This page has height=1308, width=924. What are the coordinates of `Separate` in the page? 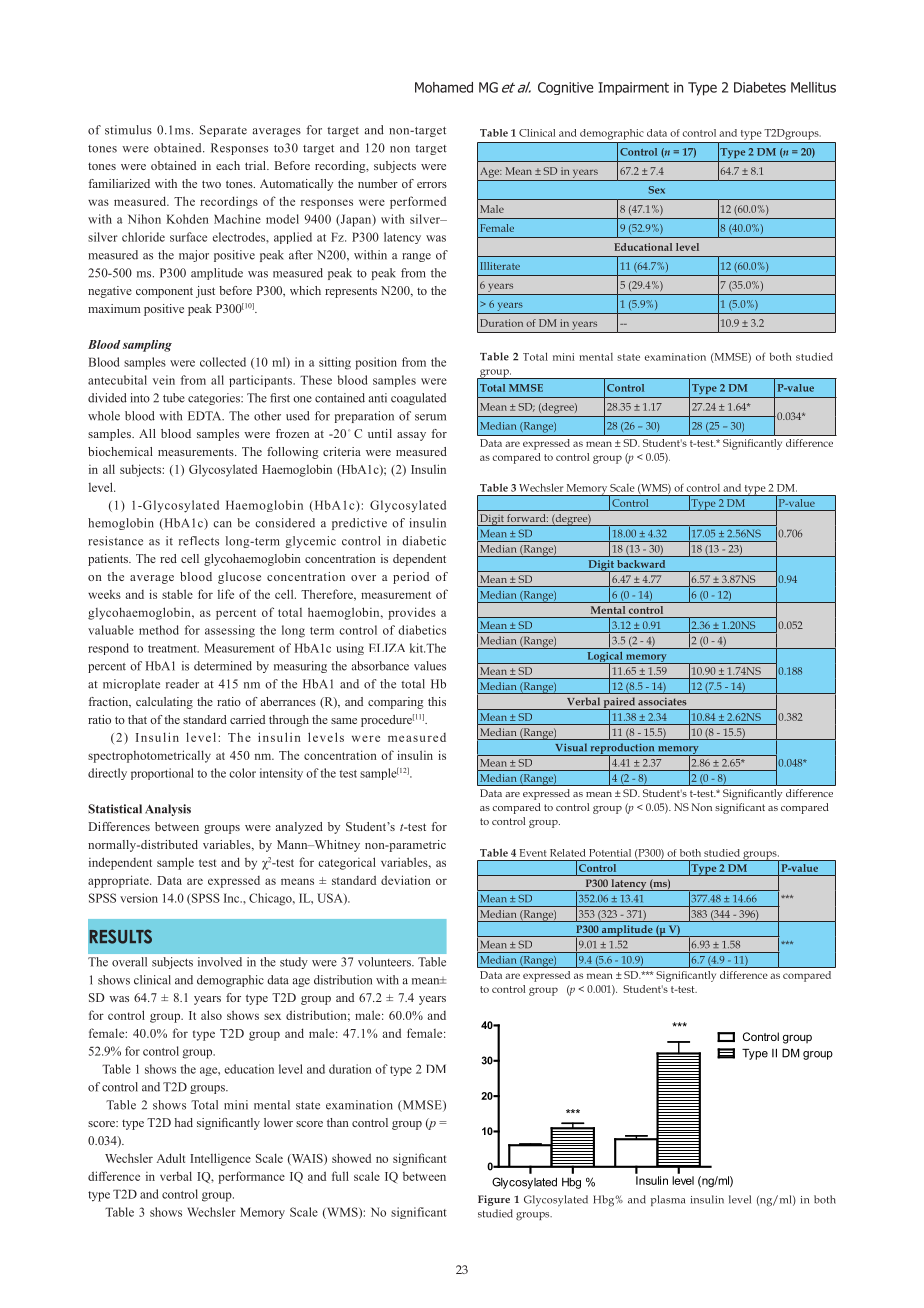 It's located at (223, 131).
